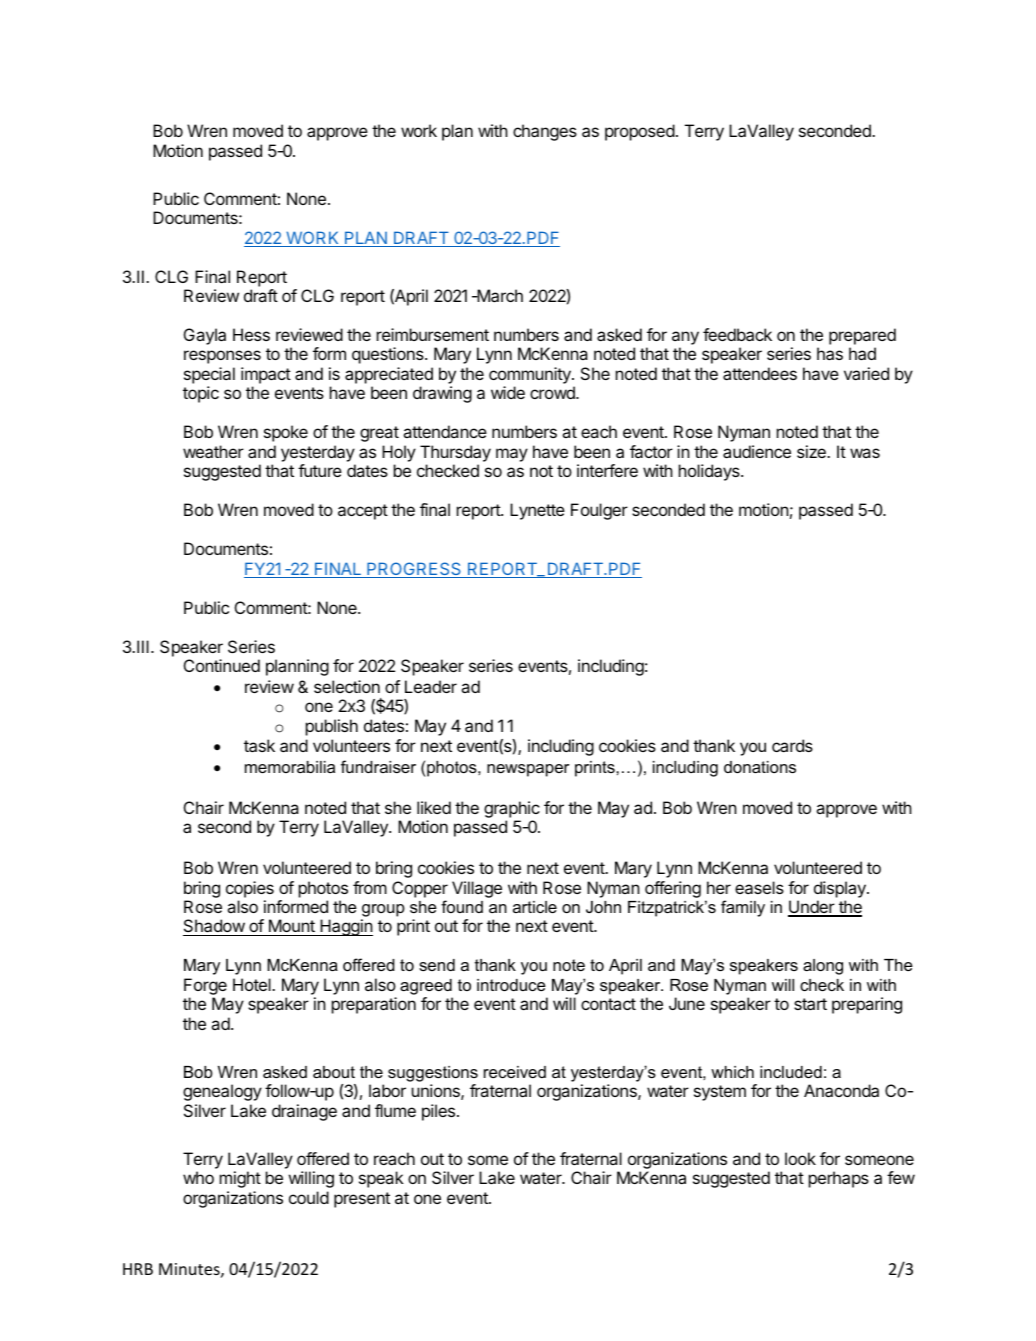  Describe the element at coordinates (760, 767) in the screenshot. I see `donations` at that location.
